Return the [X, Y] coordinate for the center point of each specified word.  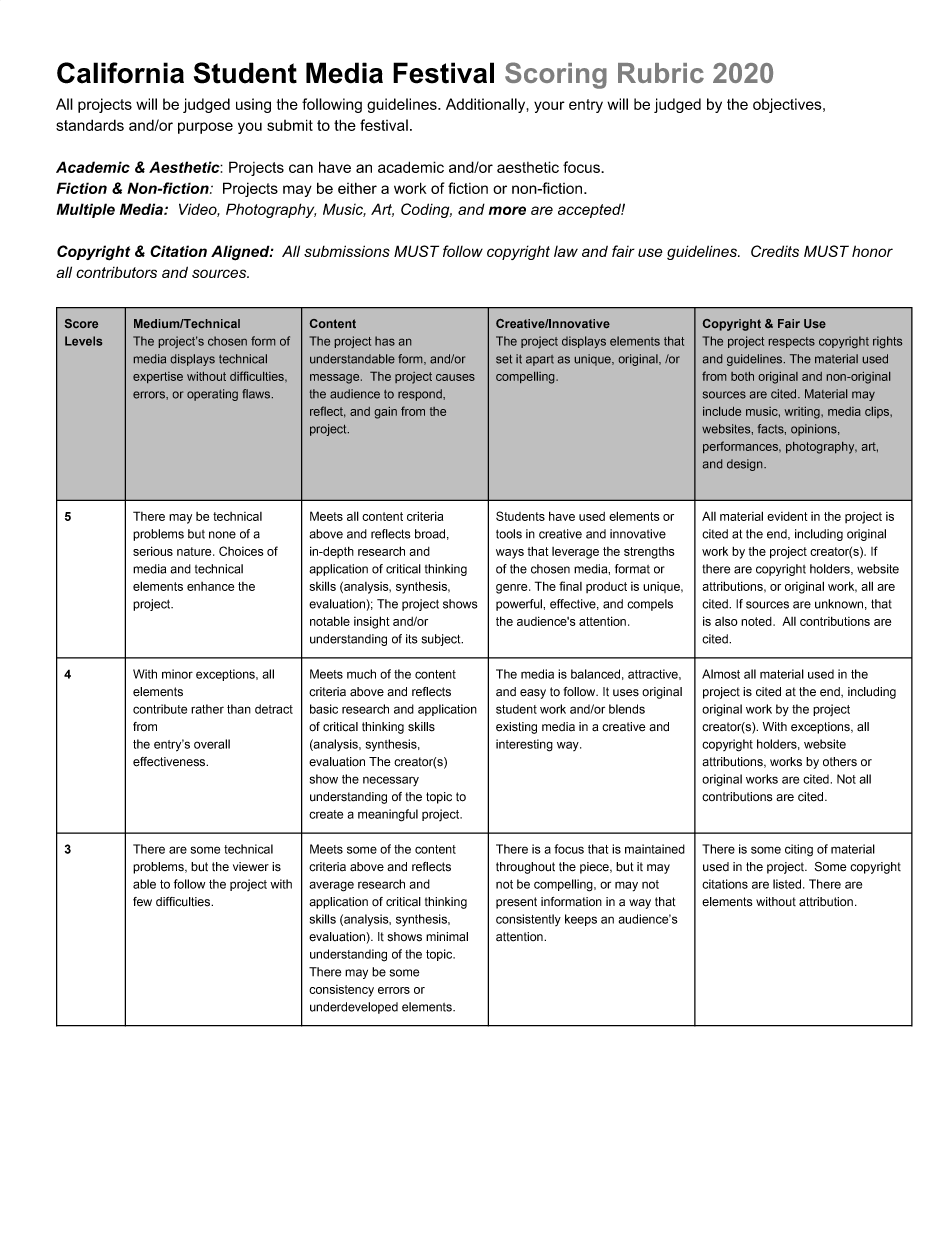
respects [792, 342]
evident [787, 516]
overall [212, 744]
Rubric [661, 73]
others [840, 762]
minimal [447, 937]
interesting [524, 745]
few [142, 901]
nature [195, 551]
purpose [205, 128]
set [504, 359]
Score [81, 323]
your [549, 107]
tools [509, 534]
